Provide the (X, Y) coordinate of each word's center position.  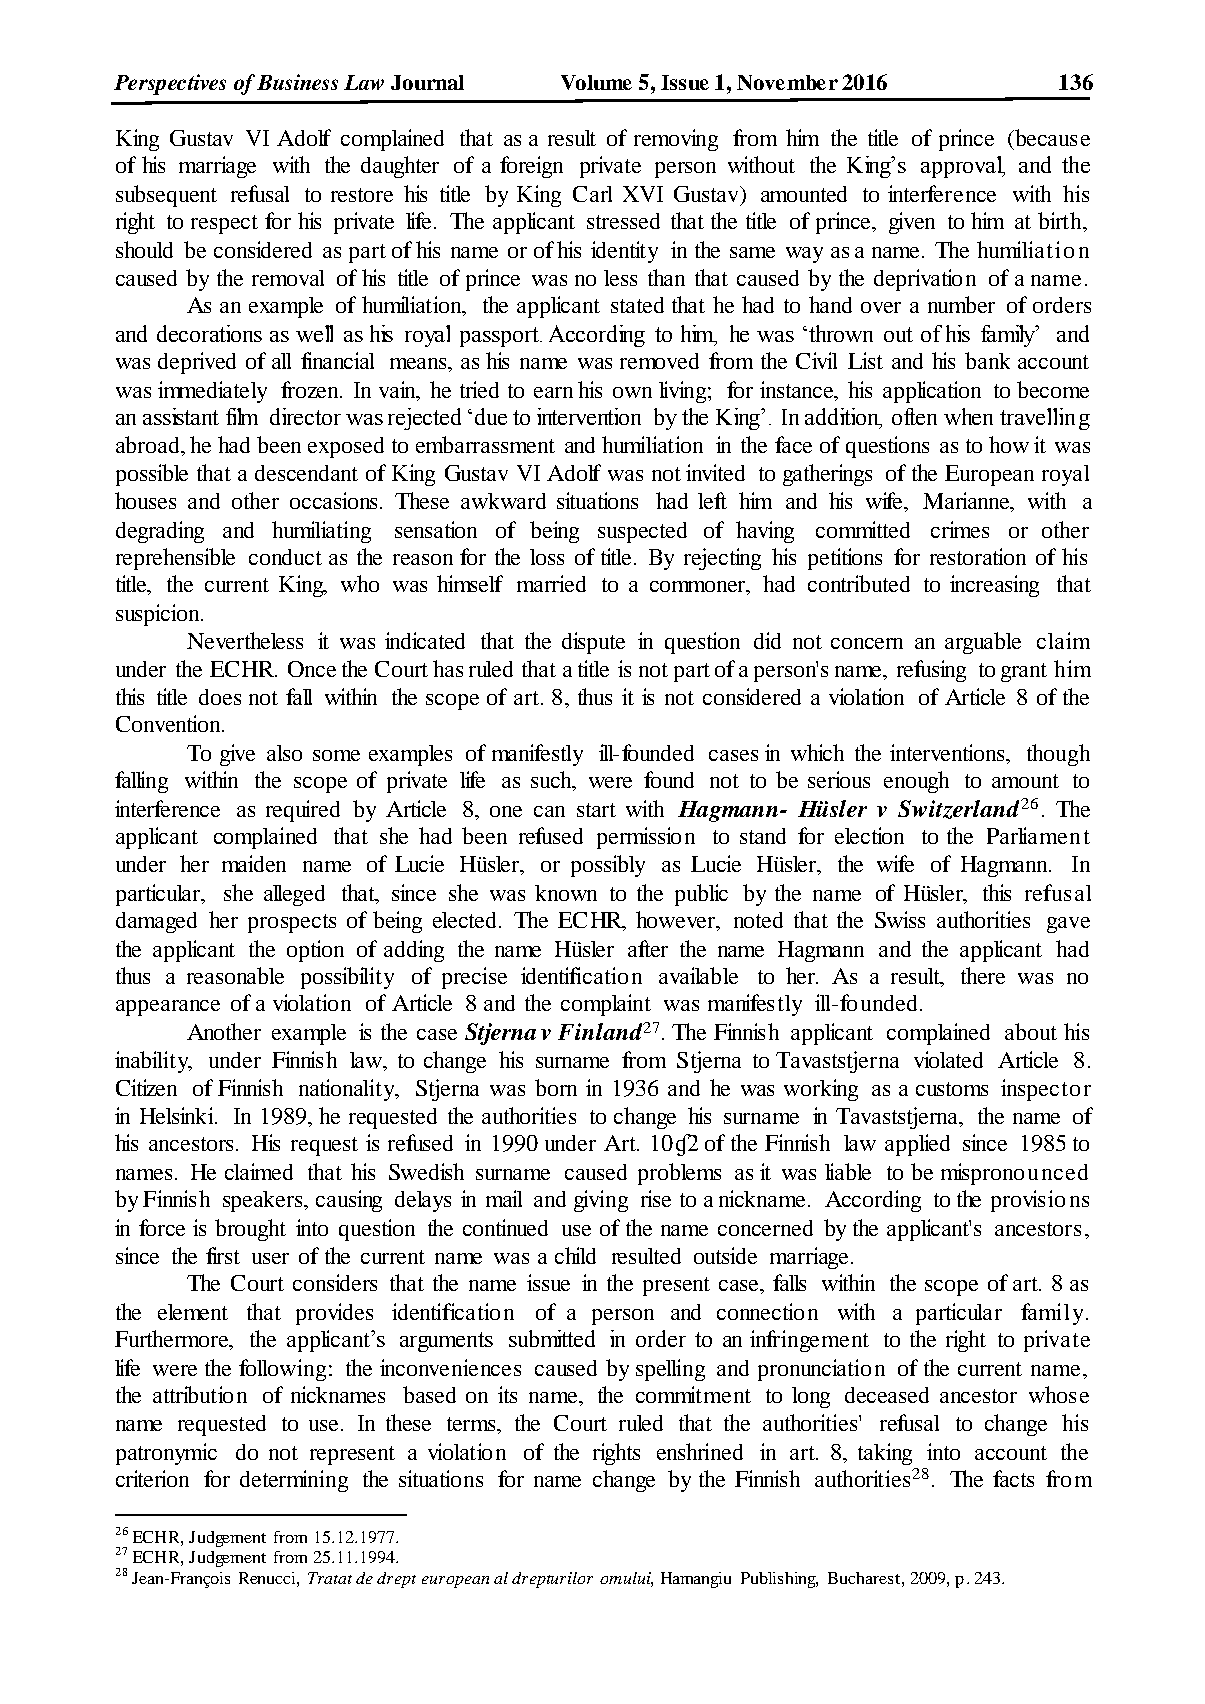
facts (1013, 1478)
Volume (596, 82)
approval (963, 167)
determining (294, 1481)
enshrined (700, 1451)
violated (948, 1059)
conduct (285, 557)
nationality (348, 1090)
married (551, 583)
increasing (994, 586)
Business (297, 82)
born (556, 1087)
